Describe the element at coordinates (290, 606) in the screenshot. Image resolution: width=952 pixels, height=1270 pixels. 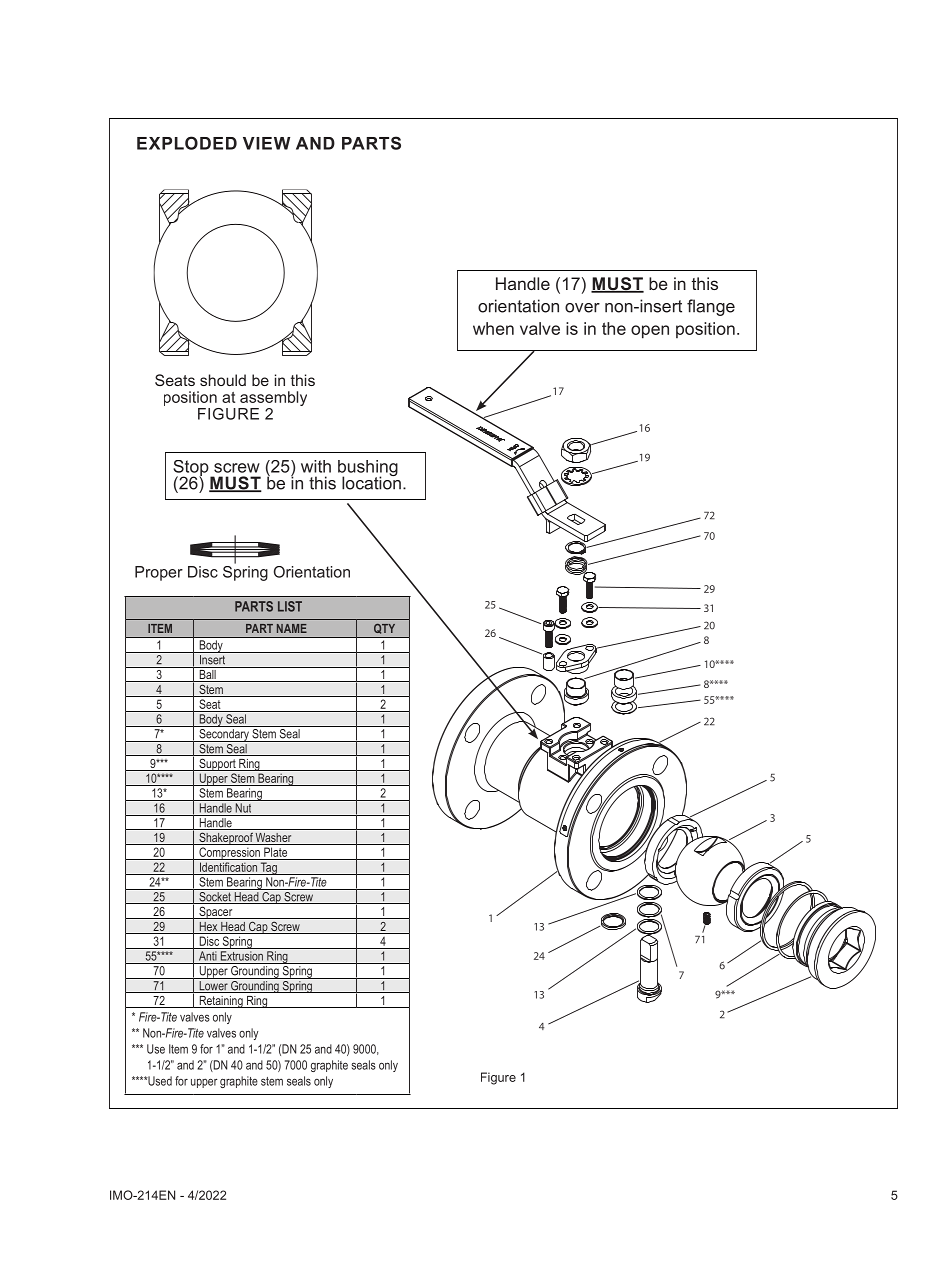
I see `LIST` at that location.
